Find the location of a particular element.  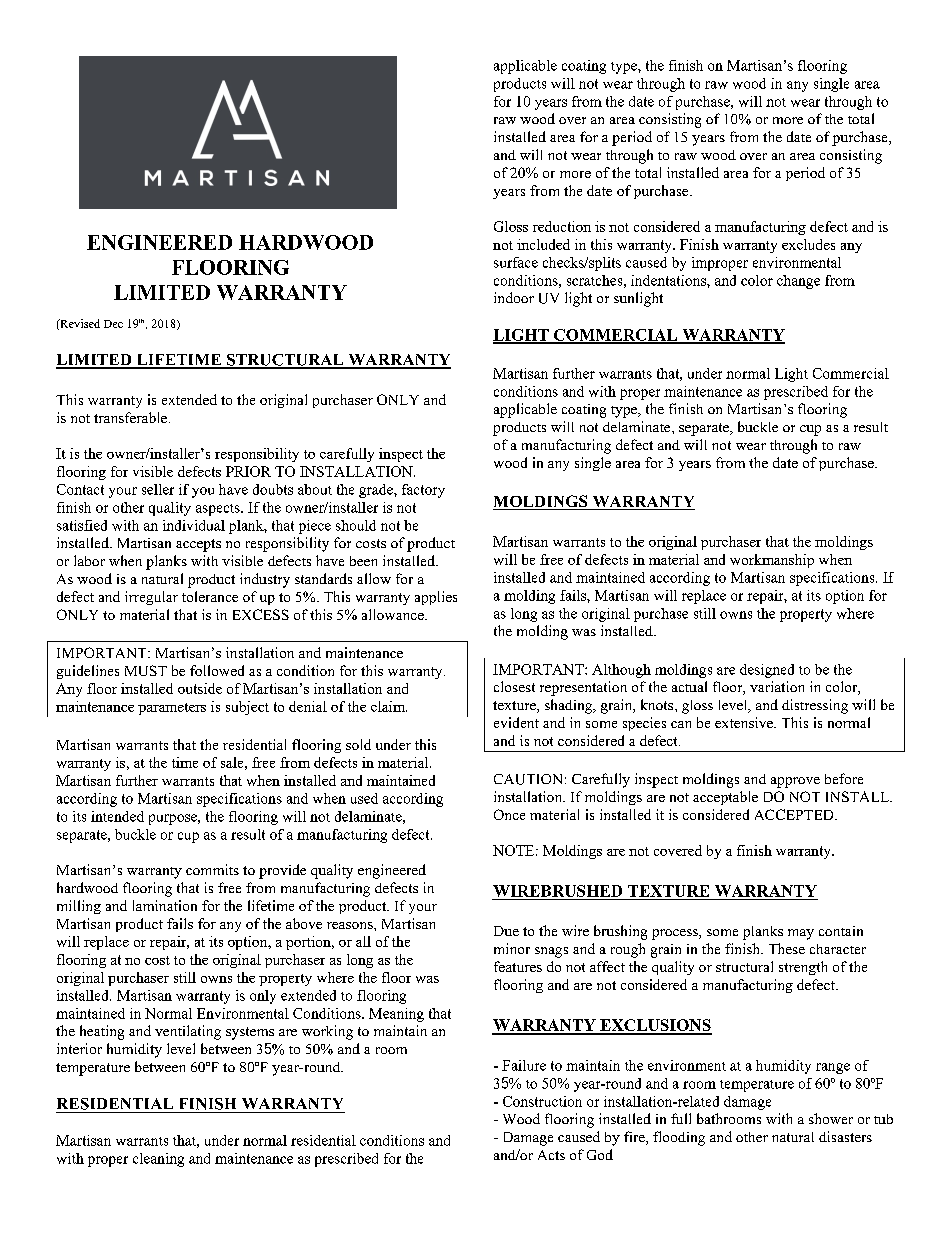

cleaning is located at coordinates (158, 1160).
